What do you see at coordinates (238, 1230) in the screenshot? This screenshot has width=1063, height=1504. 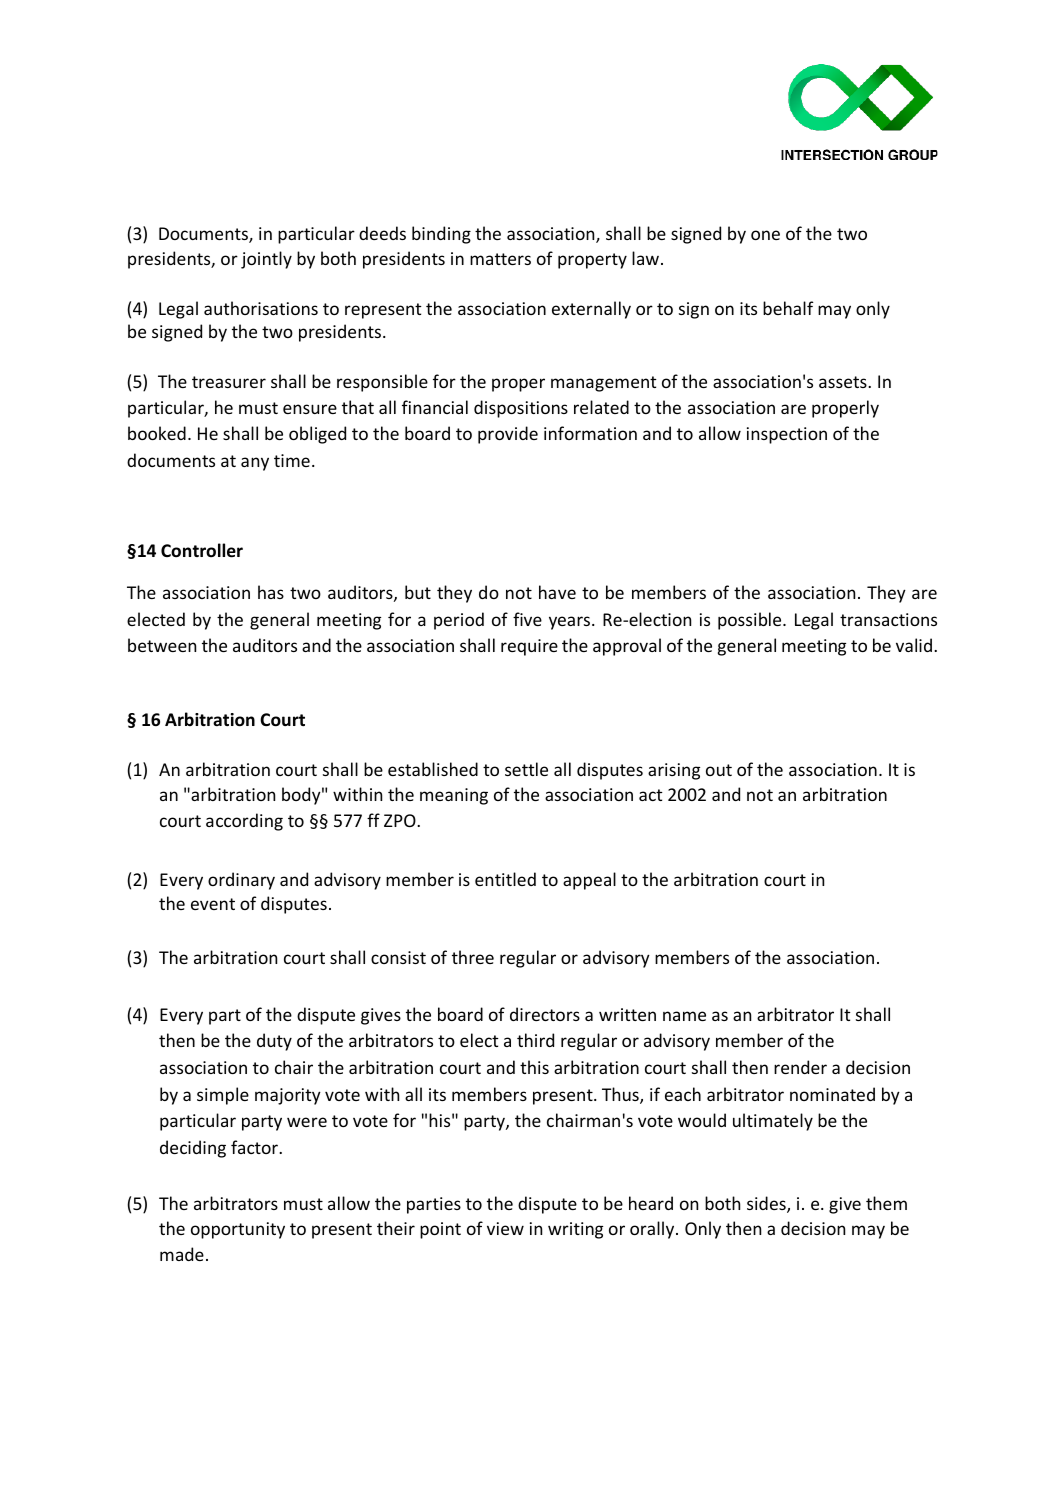 I see `opportunity` at bounding box center [238, 1230].
